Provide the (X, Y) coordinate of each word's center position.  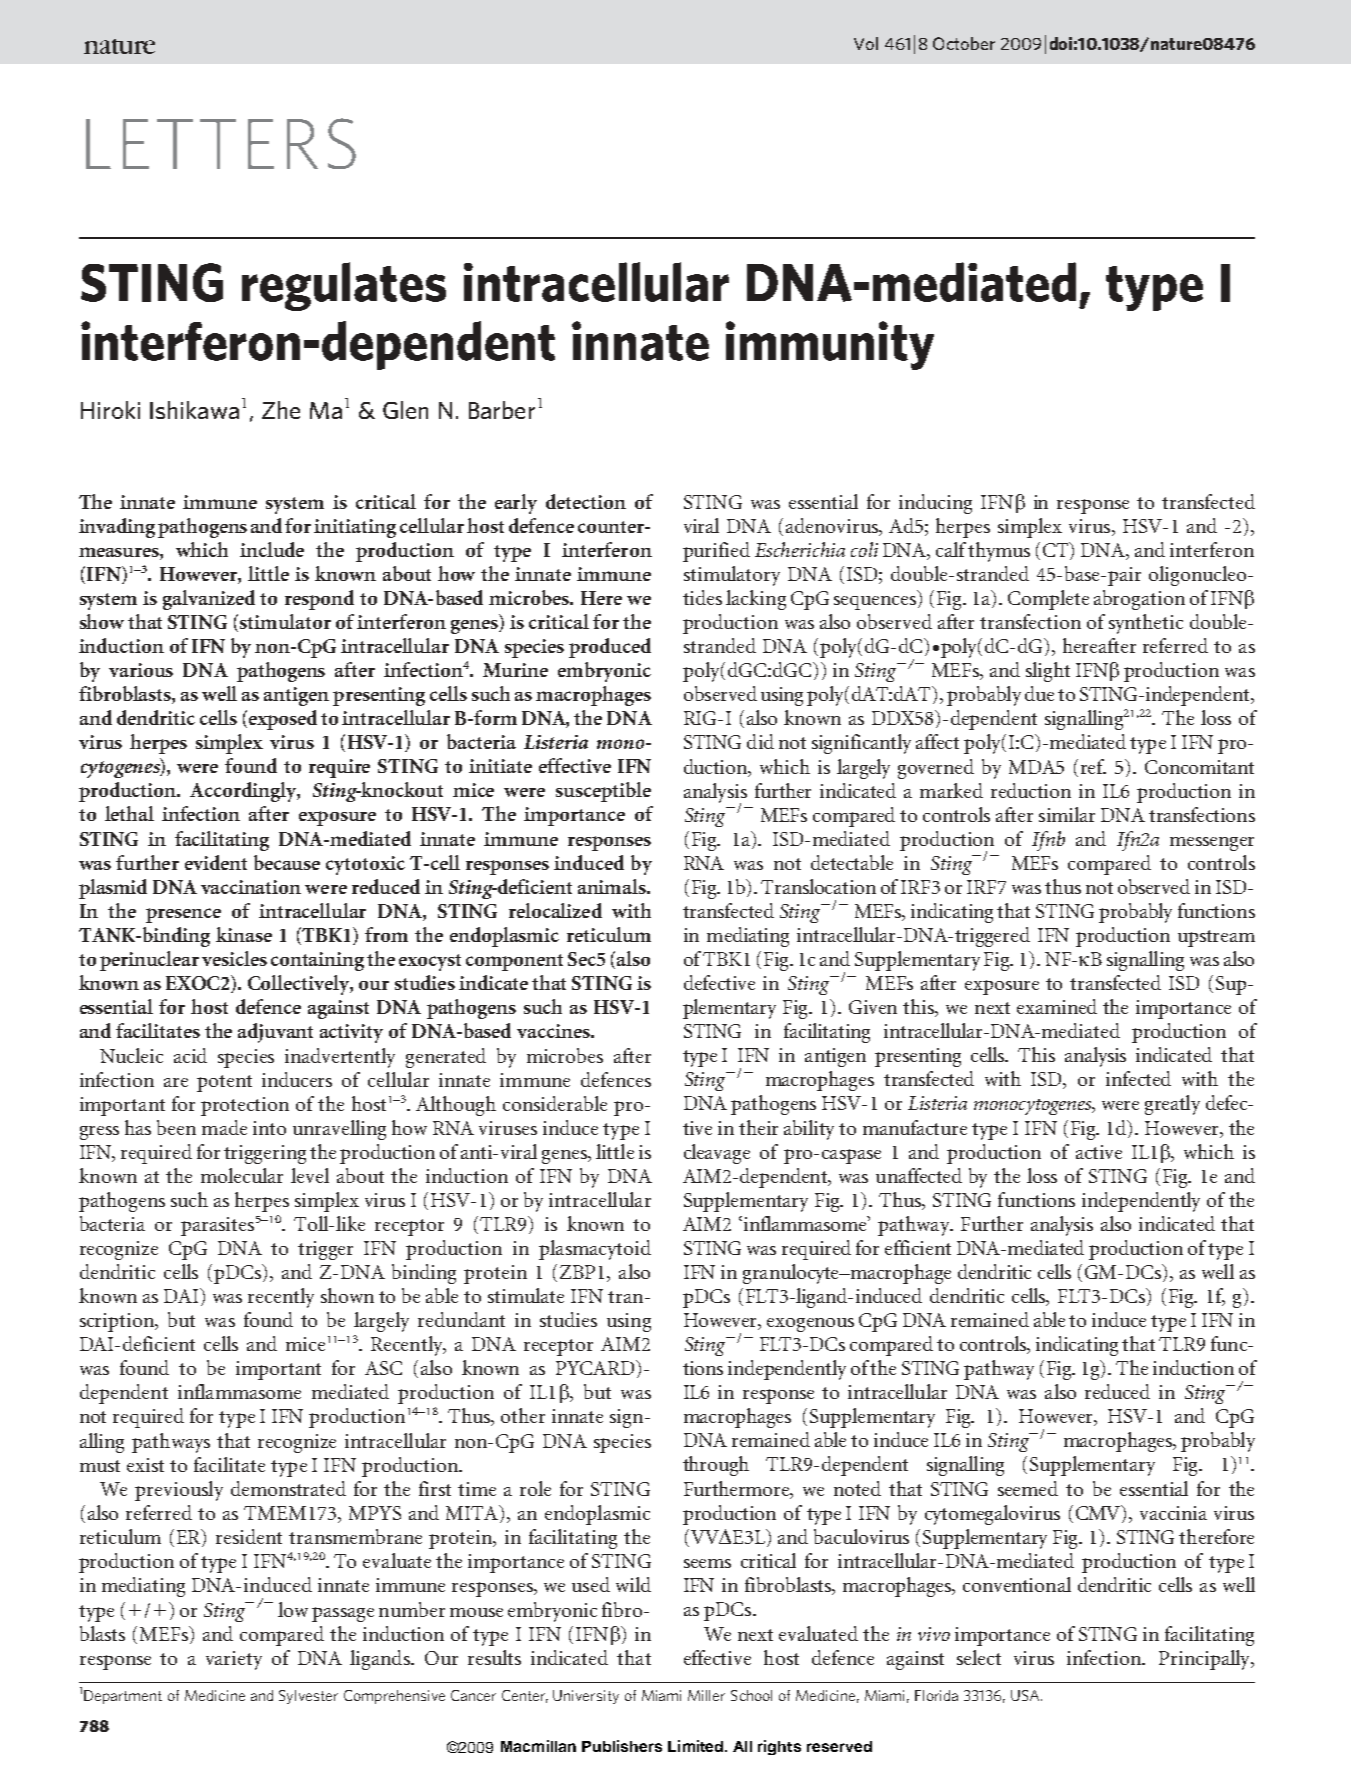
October (964, 43)
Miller (706, 1695)
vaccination (251, 887)
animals (613, 886)
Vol (866, 43)
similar (1067, 814)
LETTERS (221, 143)
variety (234, 1660)
